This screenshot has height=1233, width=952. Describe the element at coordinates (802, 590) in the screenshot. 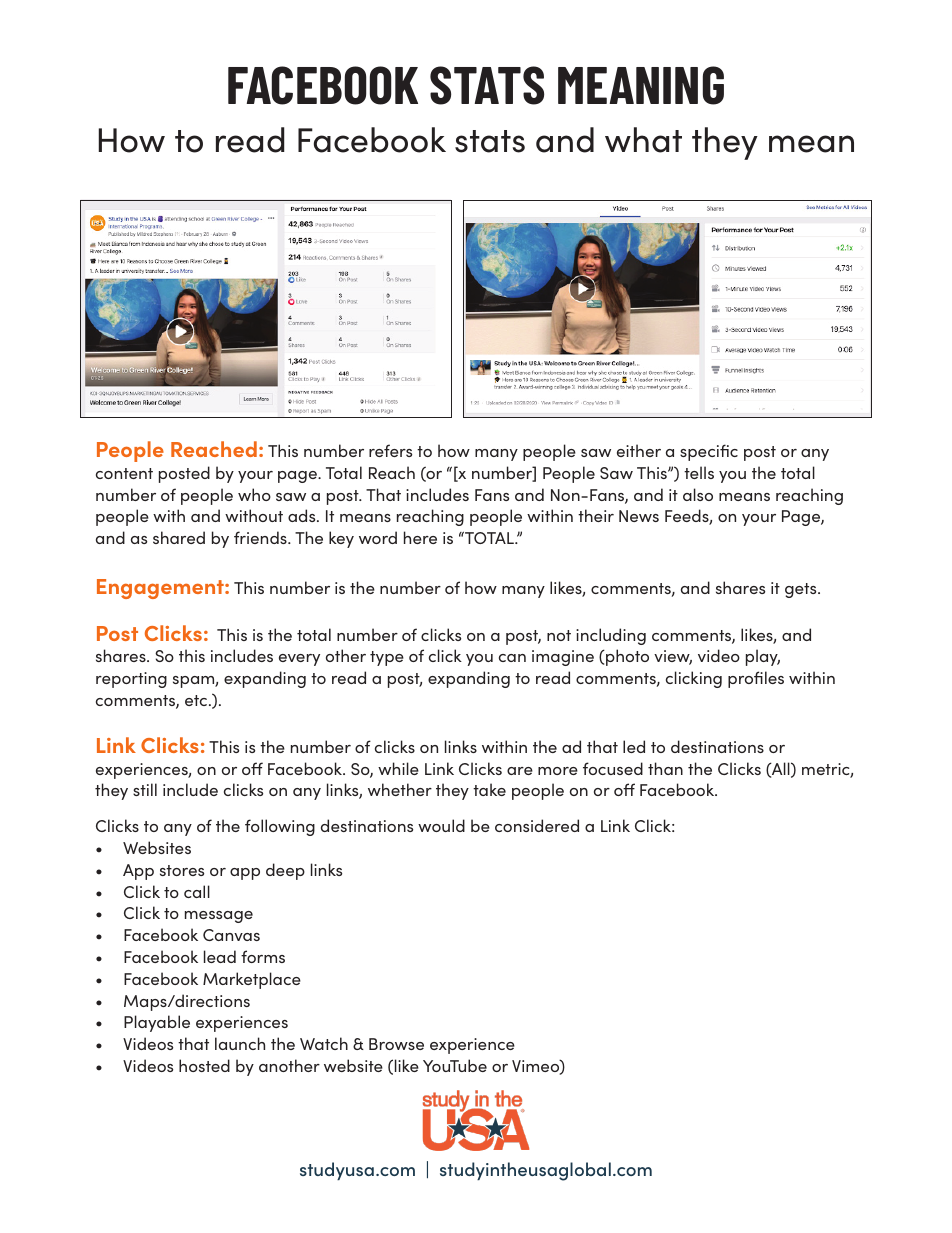

I see `gets` at that location.
